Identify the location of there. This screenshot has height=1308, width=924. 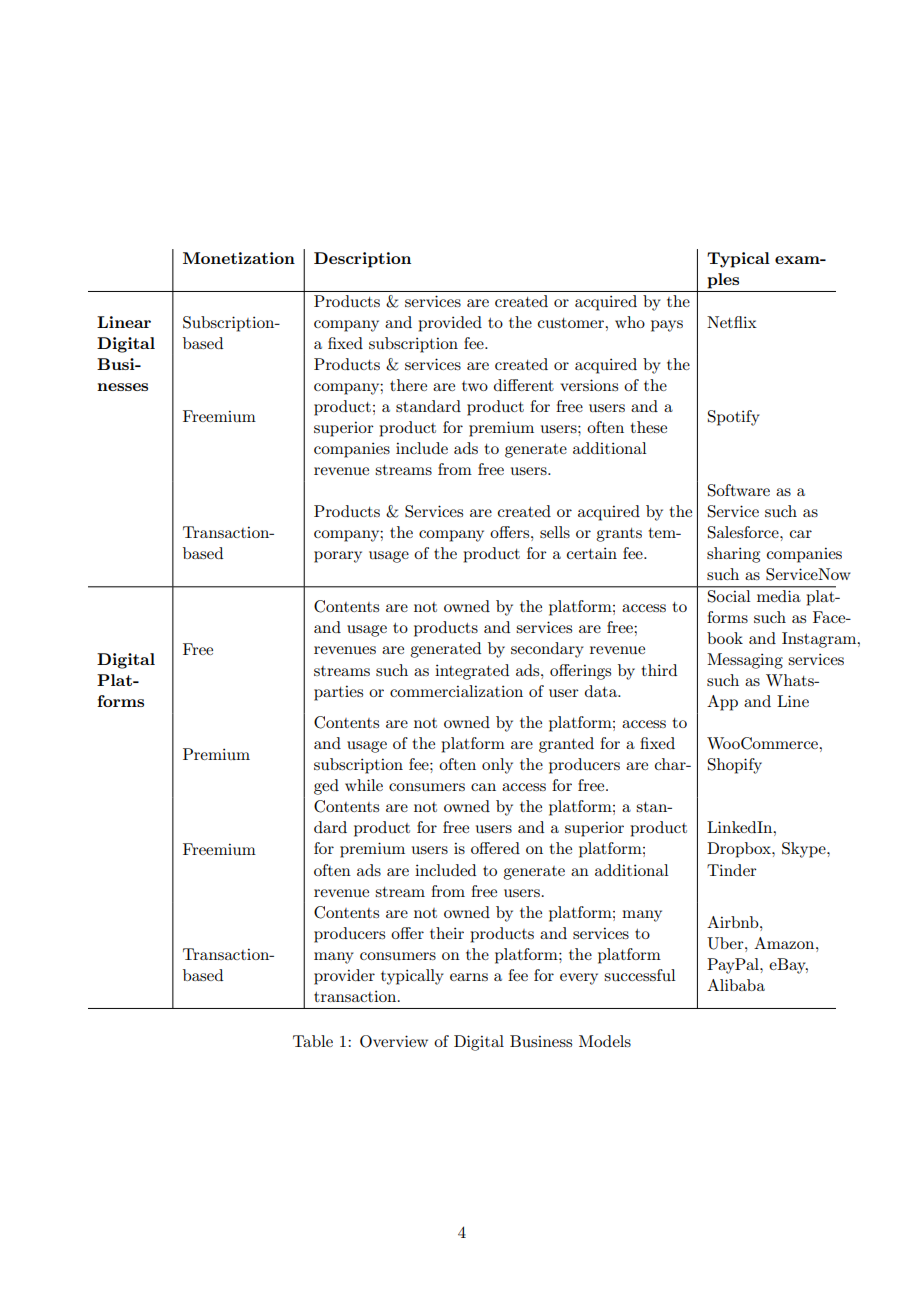
(408, 385).
